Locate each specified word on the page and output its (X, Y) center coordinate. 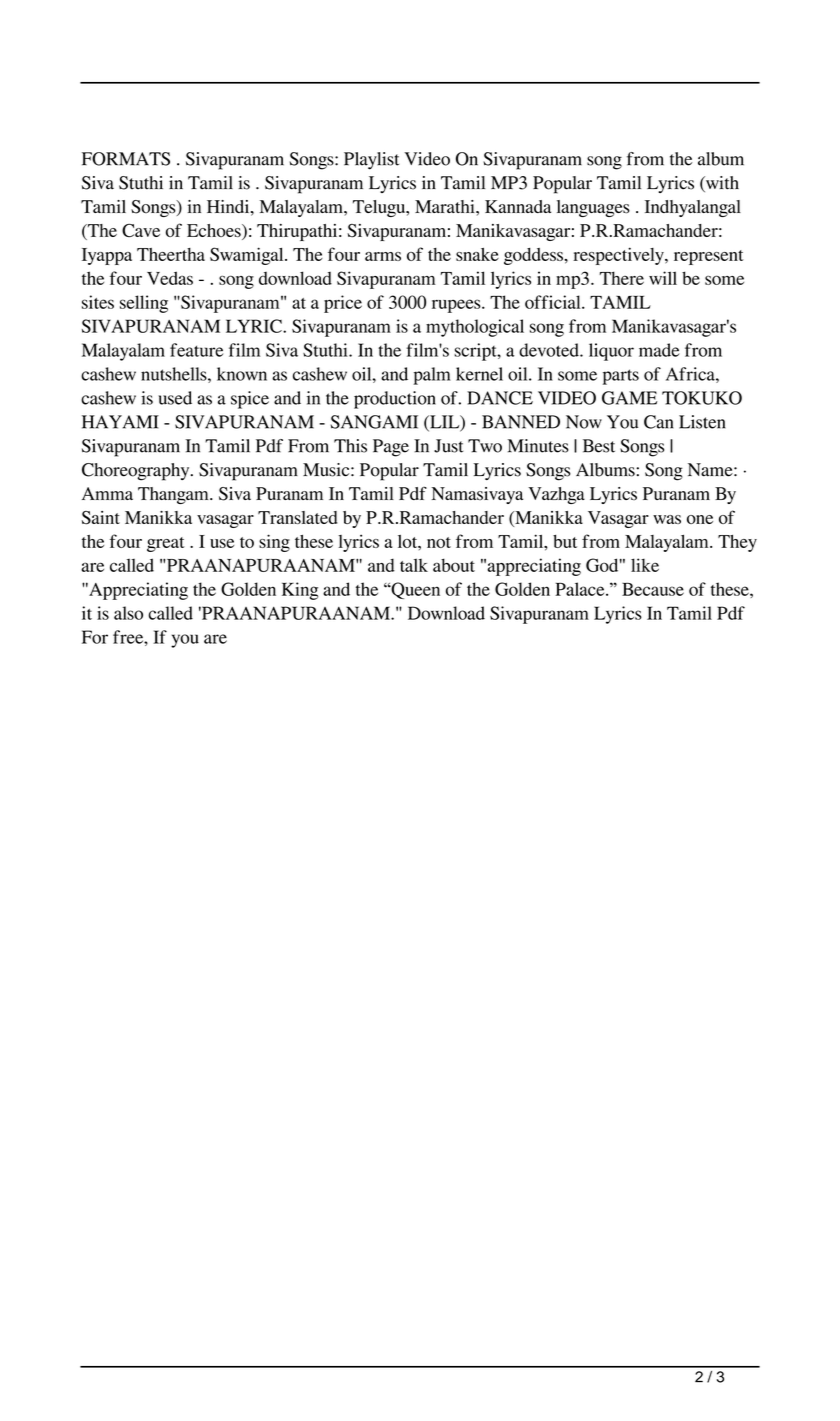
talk (414, 565)
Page (391, 448)
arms (383, 256)
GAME (629, 398)
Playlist (371, 161)
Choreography (137, 472)
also (128, 613)
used (175, 398)
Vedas (170, 278)
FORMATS (126, 159)
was (667, 519)
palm (432, 376)
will (663, 278)
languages (593, 208)
